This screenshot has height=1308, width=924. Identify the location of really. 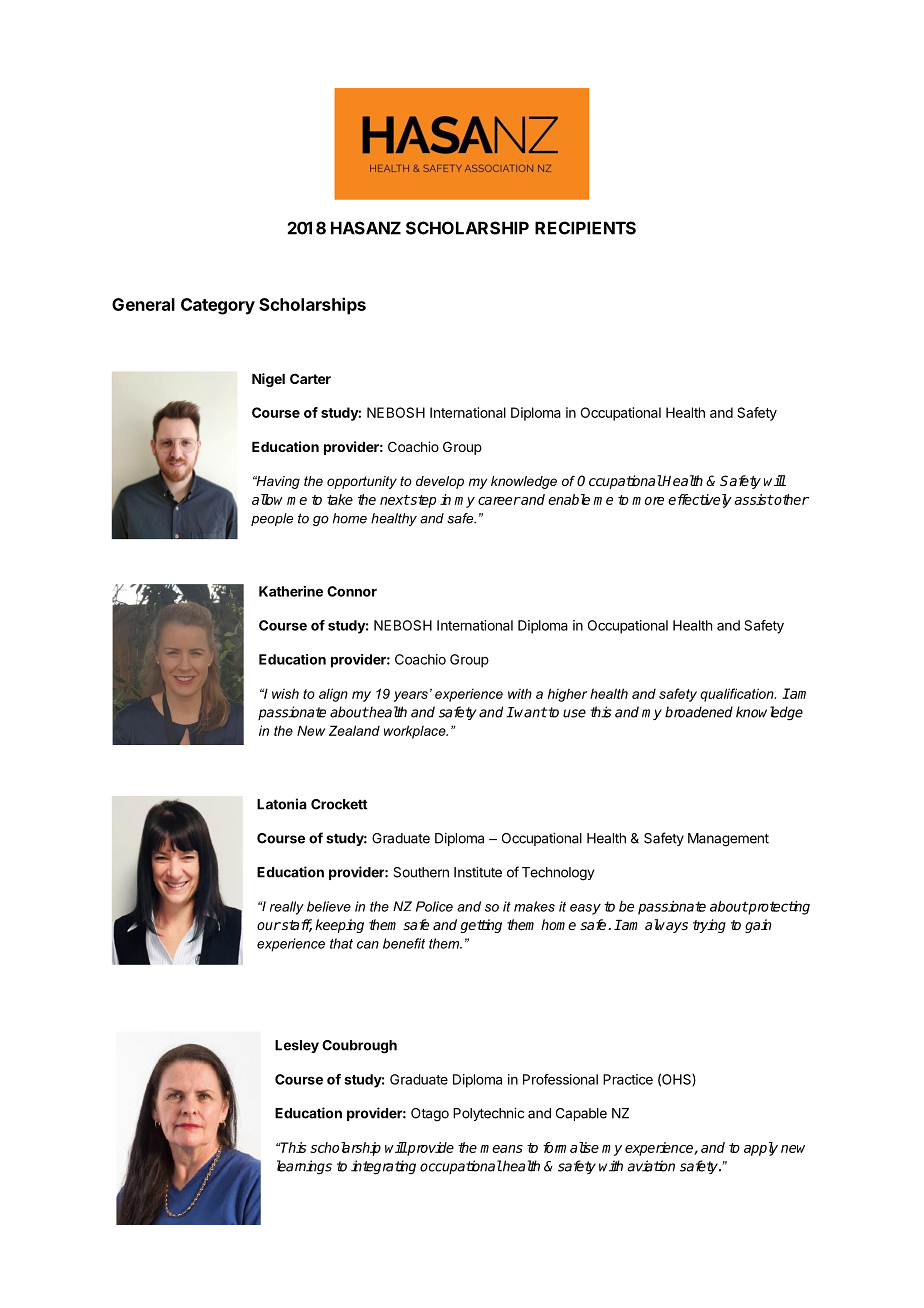
(287, 908).
